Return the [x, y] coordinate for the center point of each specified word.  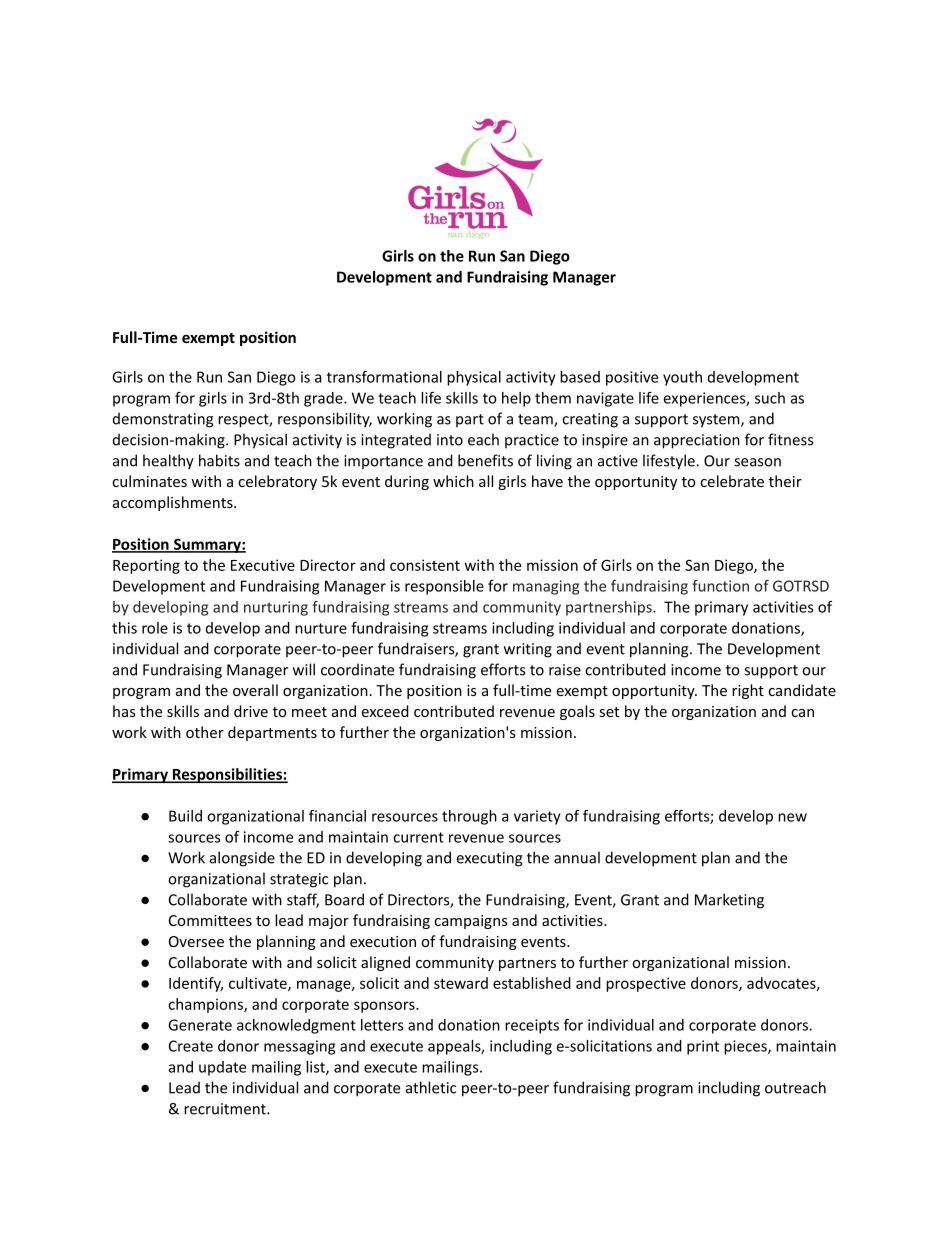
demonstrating [163, 420]
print [703, 1047]
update [222, 1068]
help [516, 399]
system [717, 421]
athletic [431, 1087]
